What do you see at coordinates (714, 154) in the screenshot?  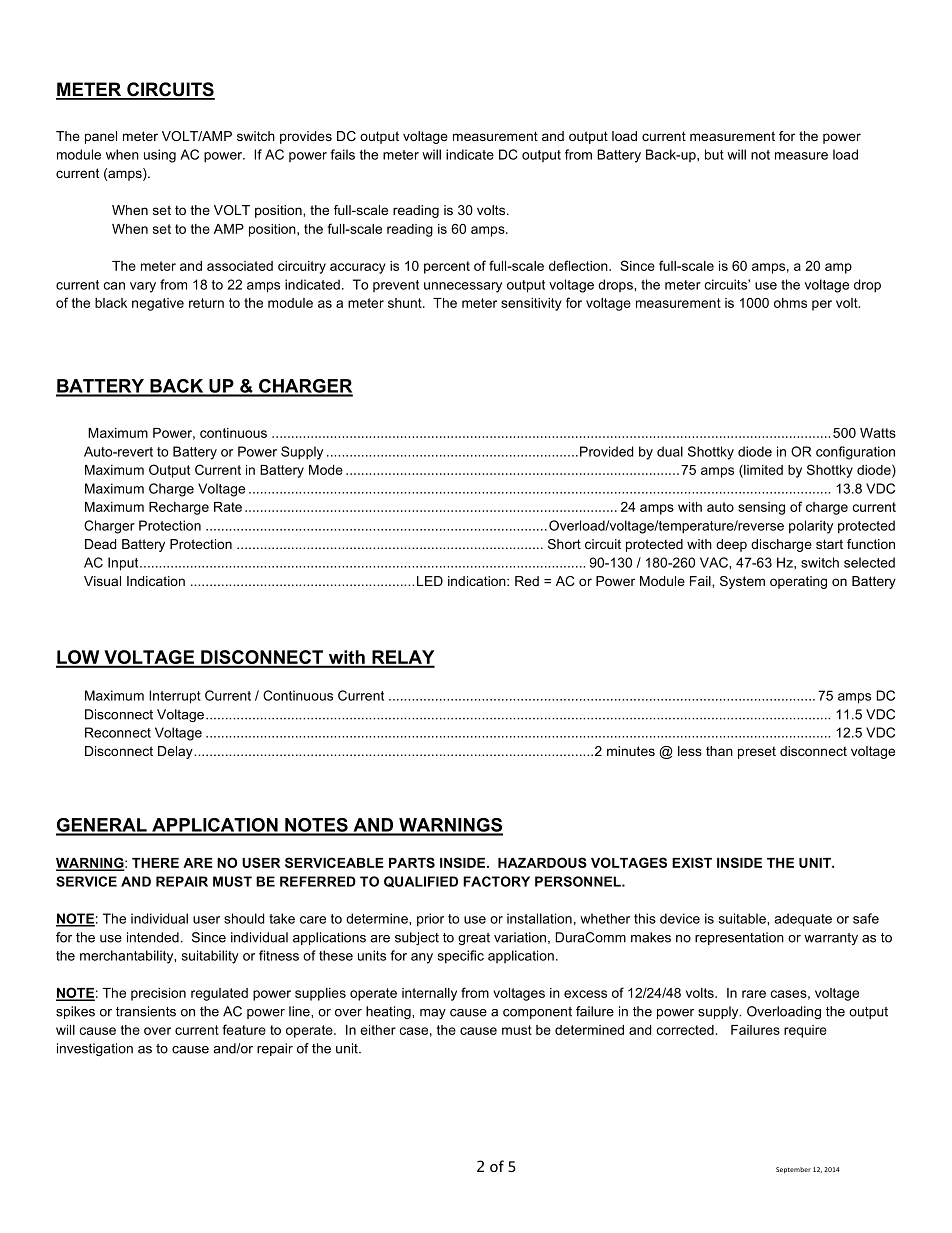 I see `but` at bounding box center [714, 154].
